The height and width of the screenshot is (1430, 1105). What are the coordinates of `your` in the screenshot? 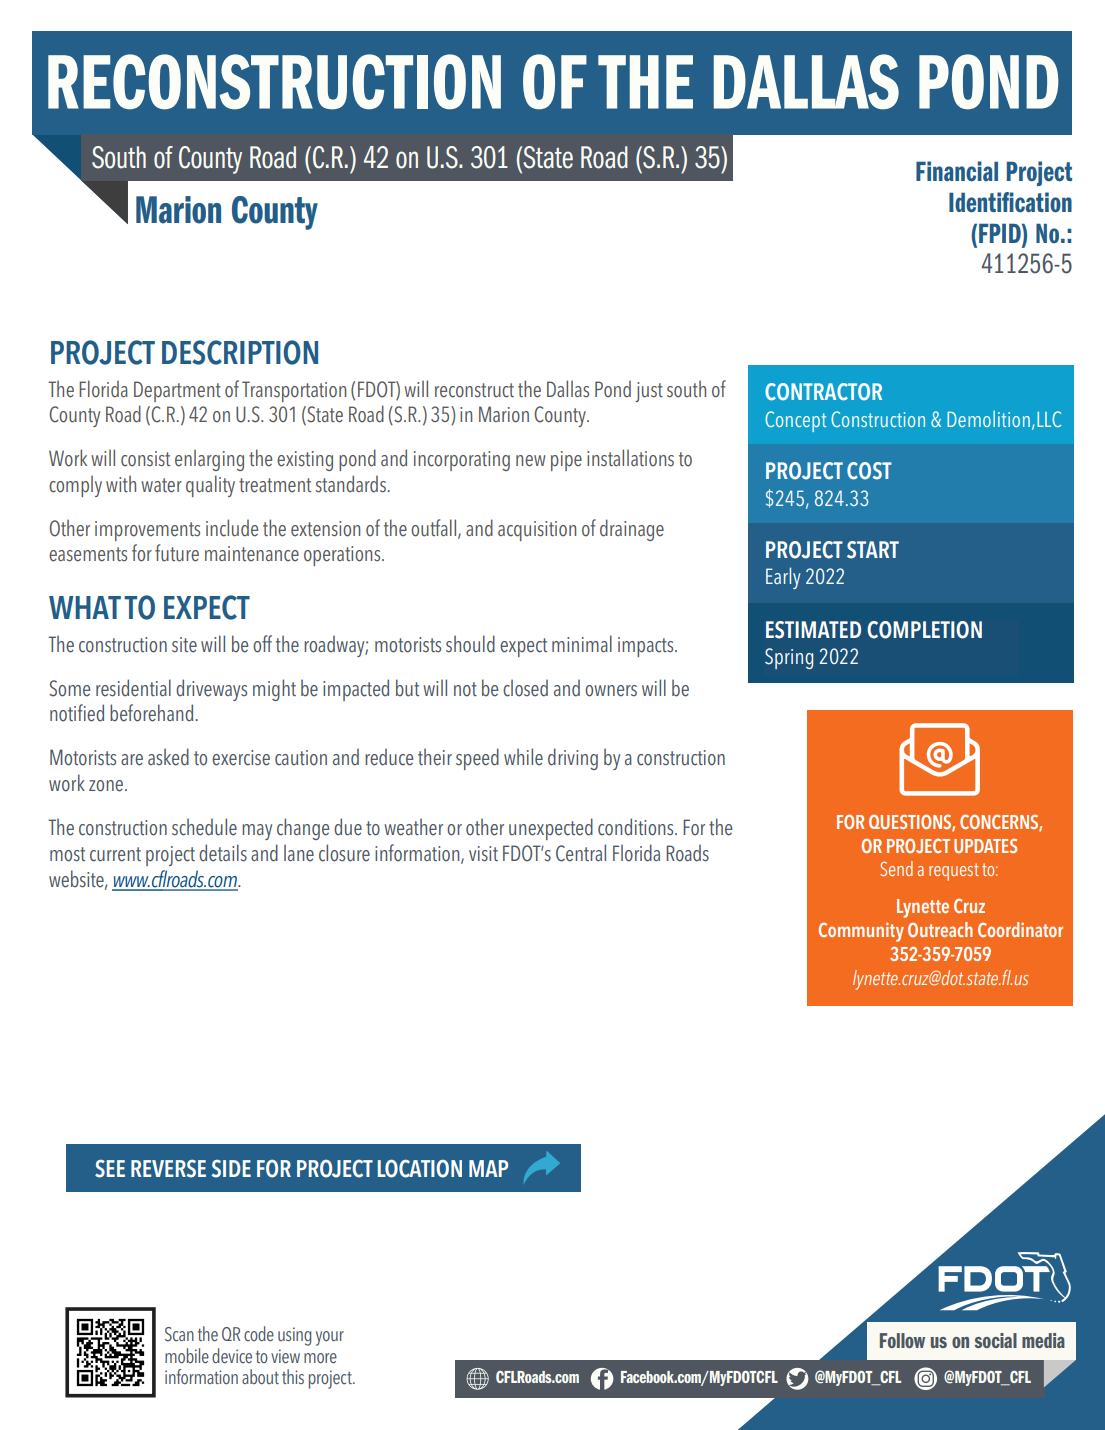 It's located at (330, 1338).
